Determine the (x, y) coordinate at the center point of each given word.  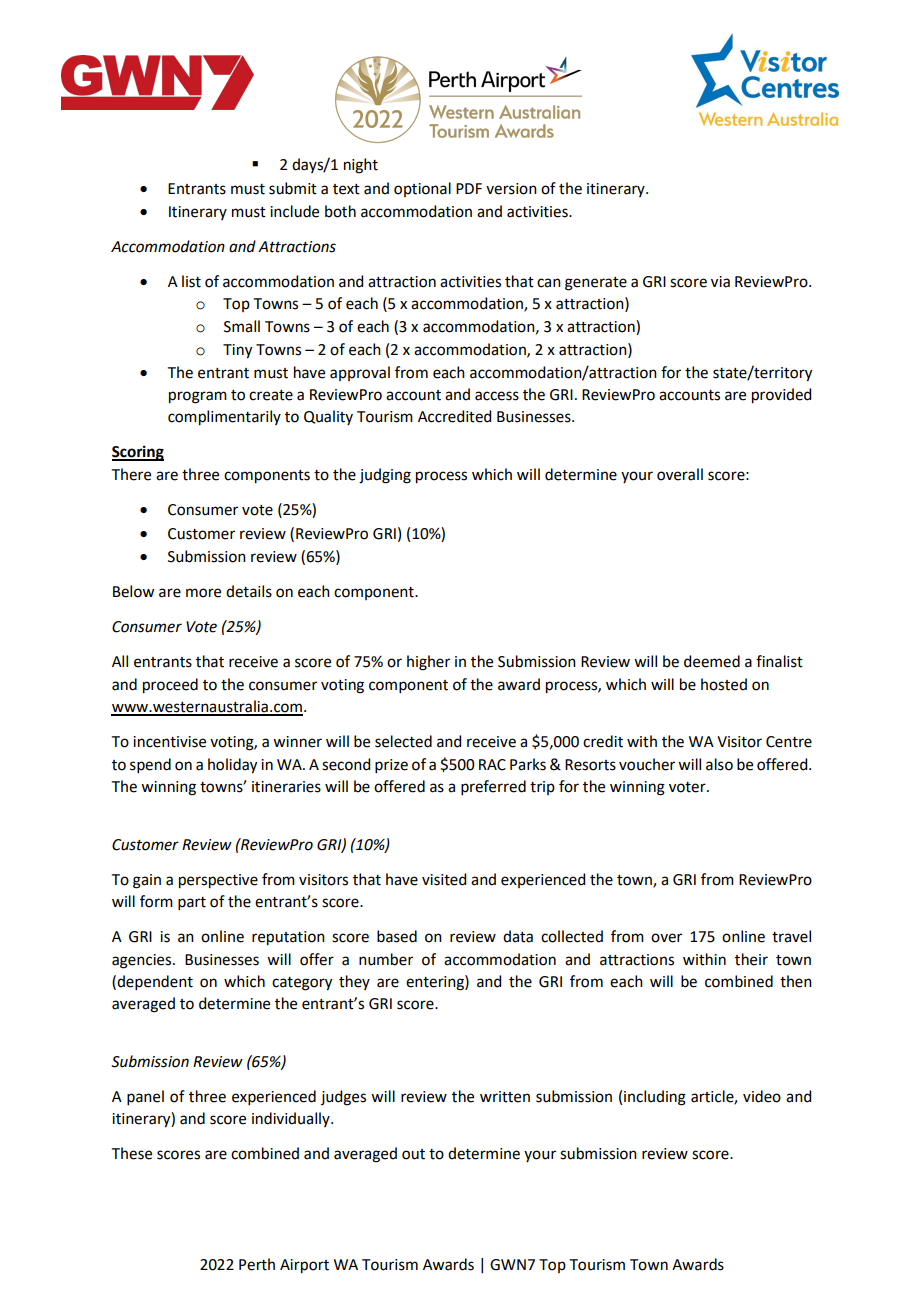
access (497, 396)
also (719, 764)
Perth (257, 1264)
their (751, 959)
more (203, 593)
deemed (712, 661)
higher (428, 663)
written (505, 1097)
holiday (232, 766)
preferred (493, 787)
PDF (469, 188)
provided (781, 396)
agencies (143, 961)
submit (293, 188)
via (720, 282)
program (198, 397)
